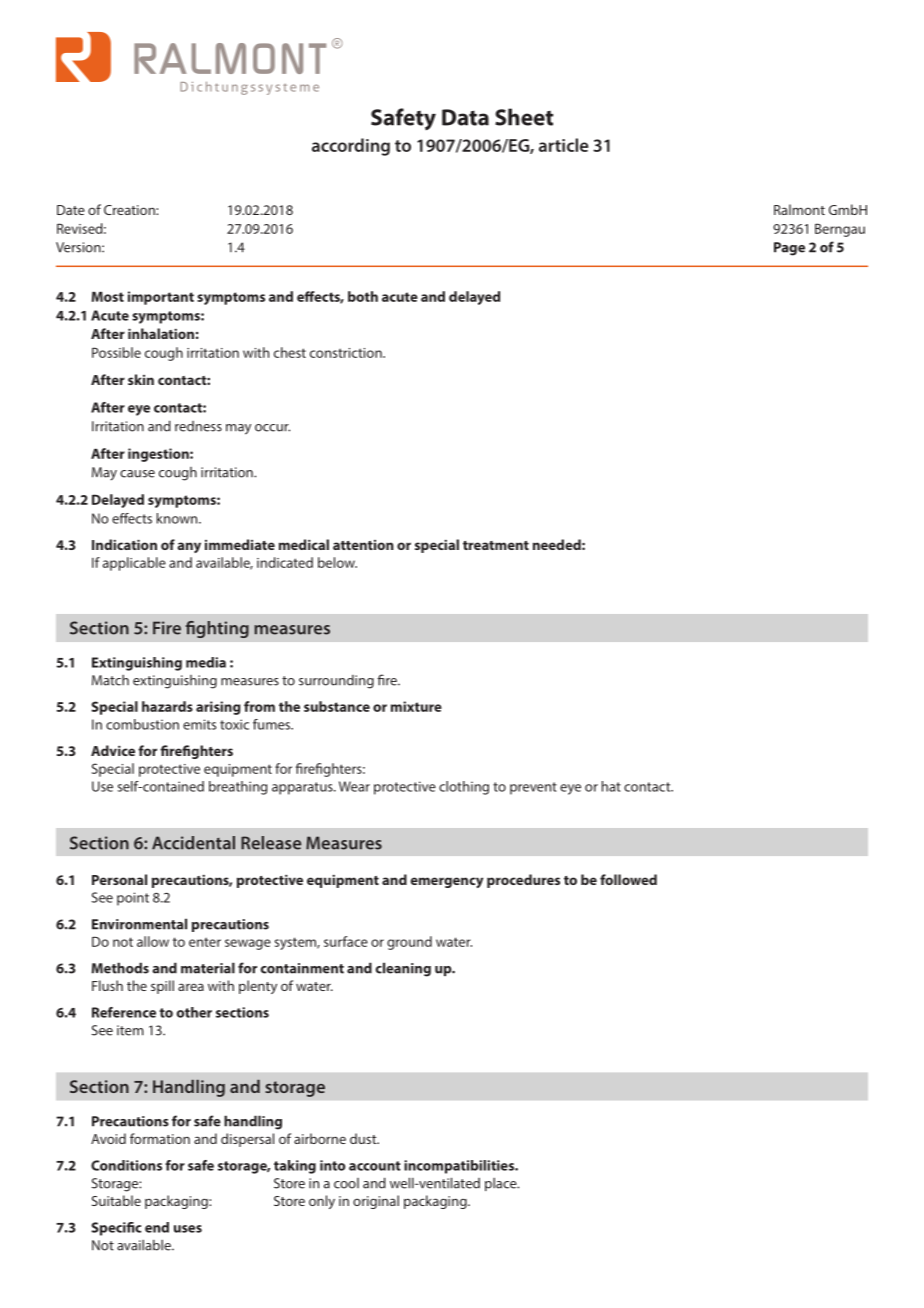  I want to click on mixture, so click(416, 706).
